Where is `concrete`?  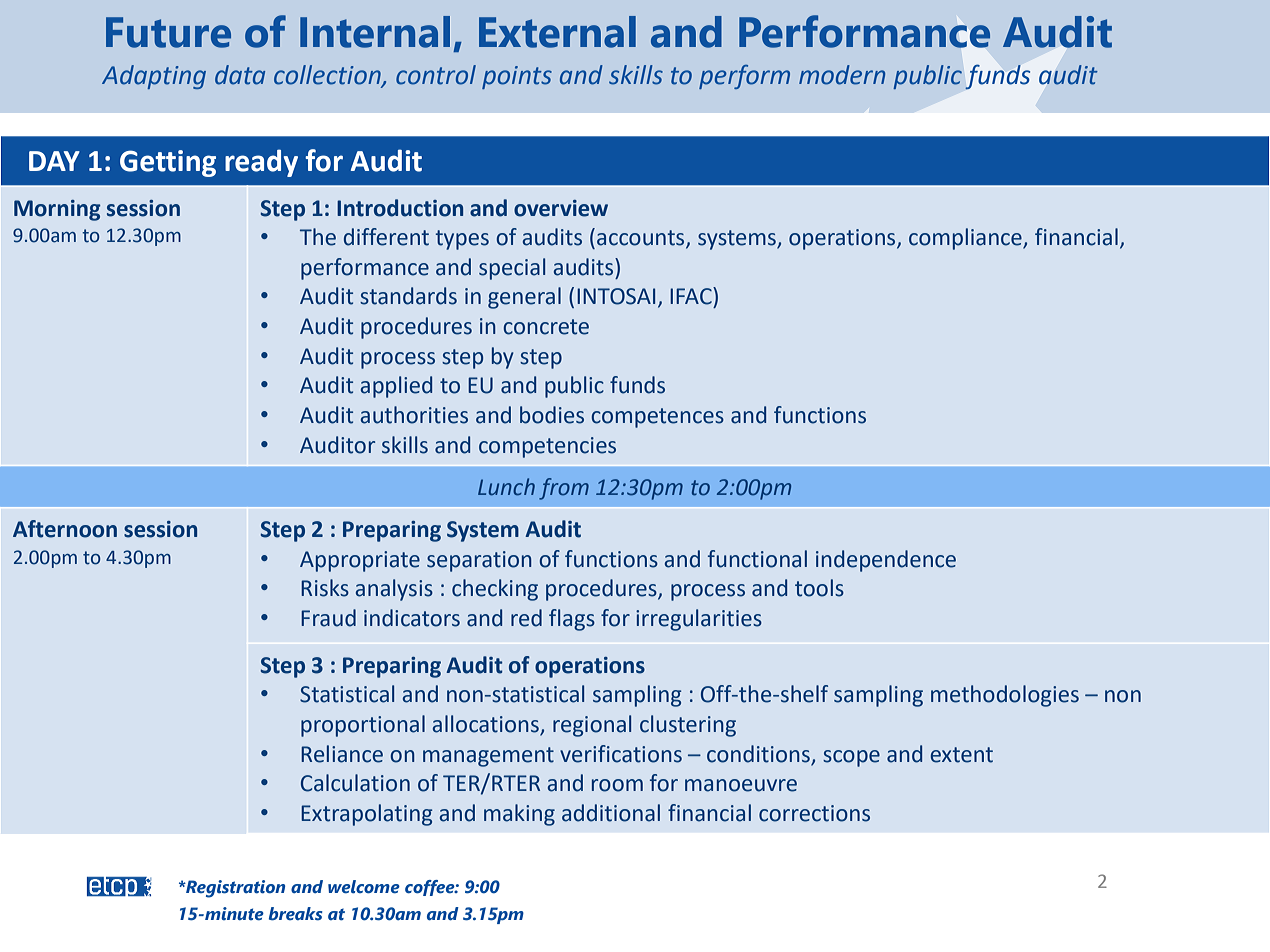
concrete is located at coordinates (546, 327).
